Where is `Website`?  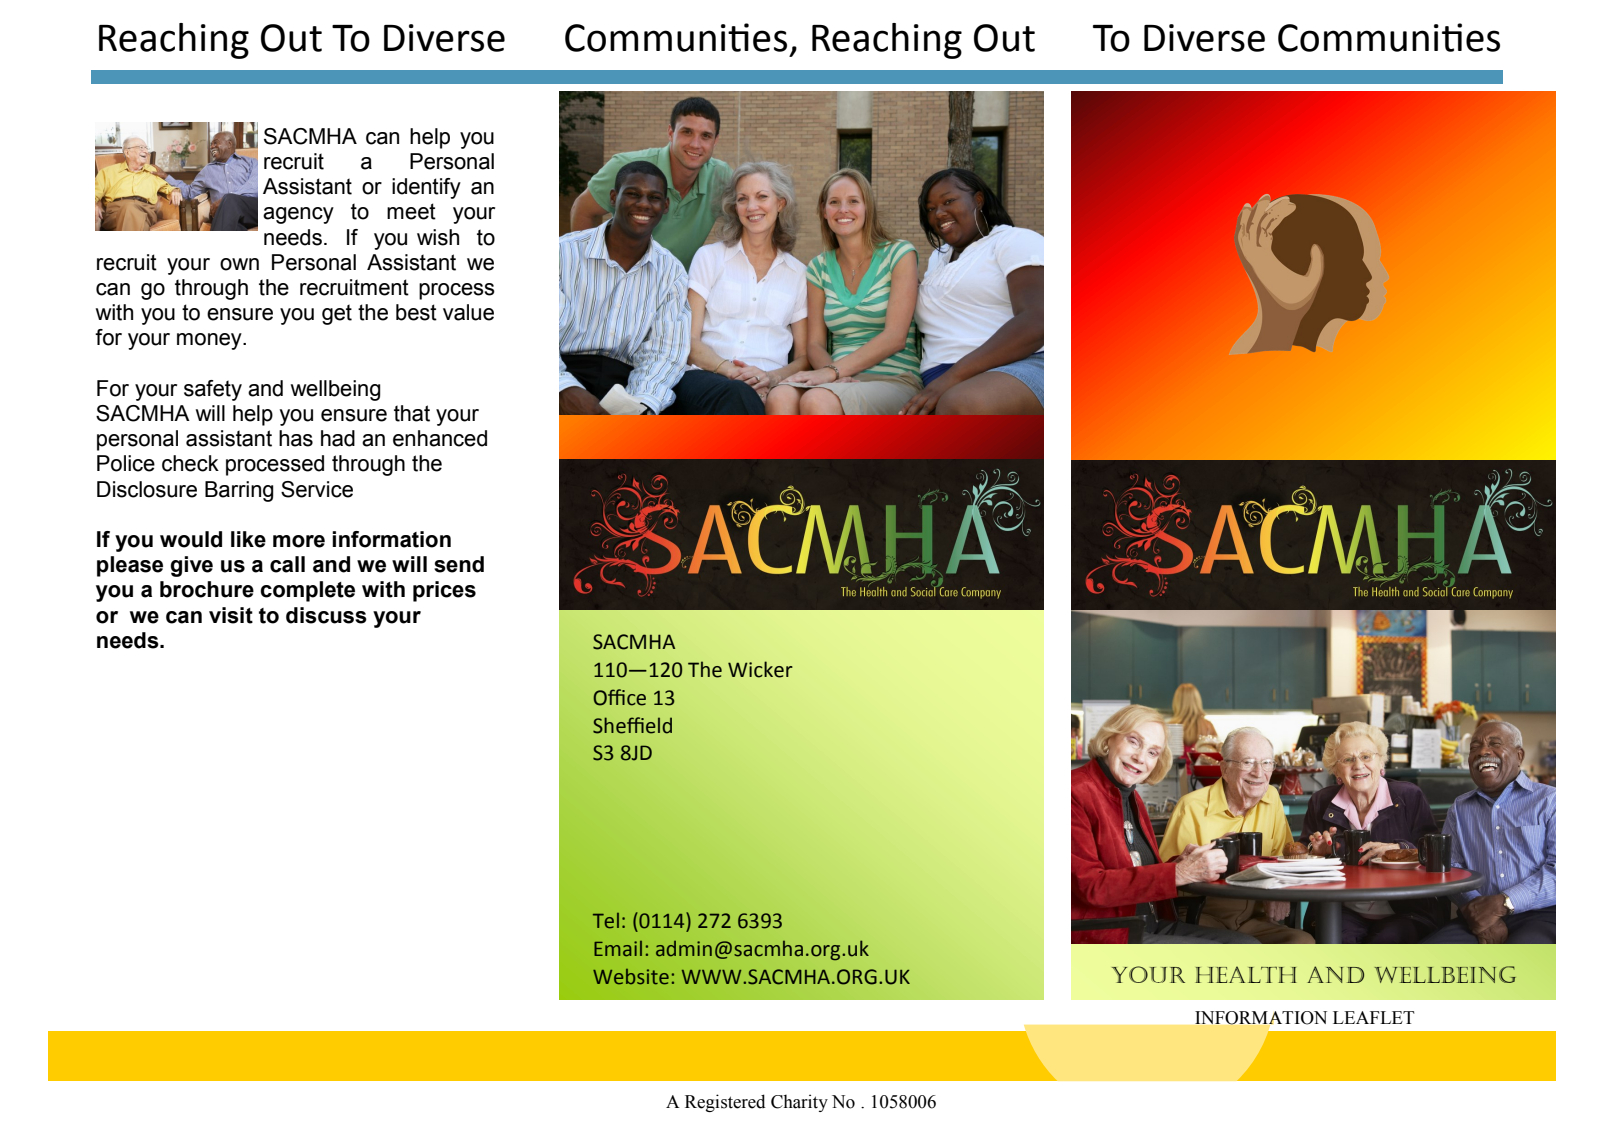 Website is located at coordinates (631, 977).
